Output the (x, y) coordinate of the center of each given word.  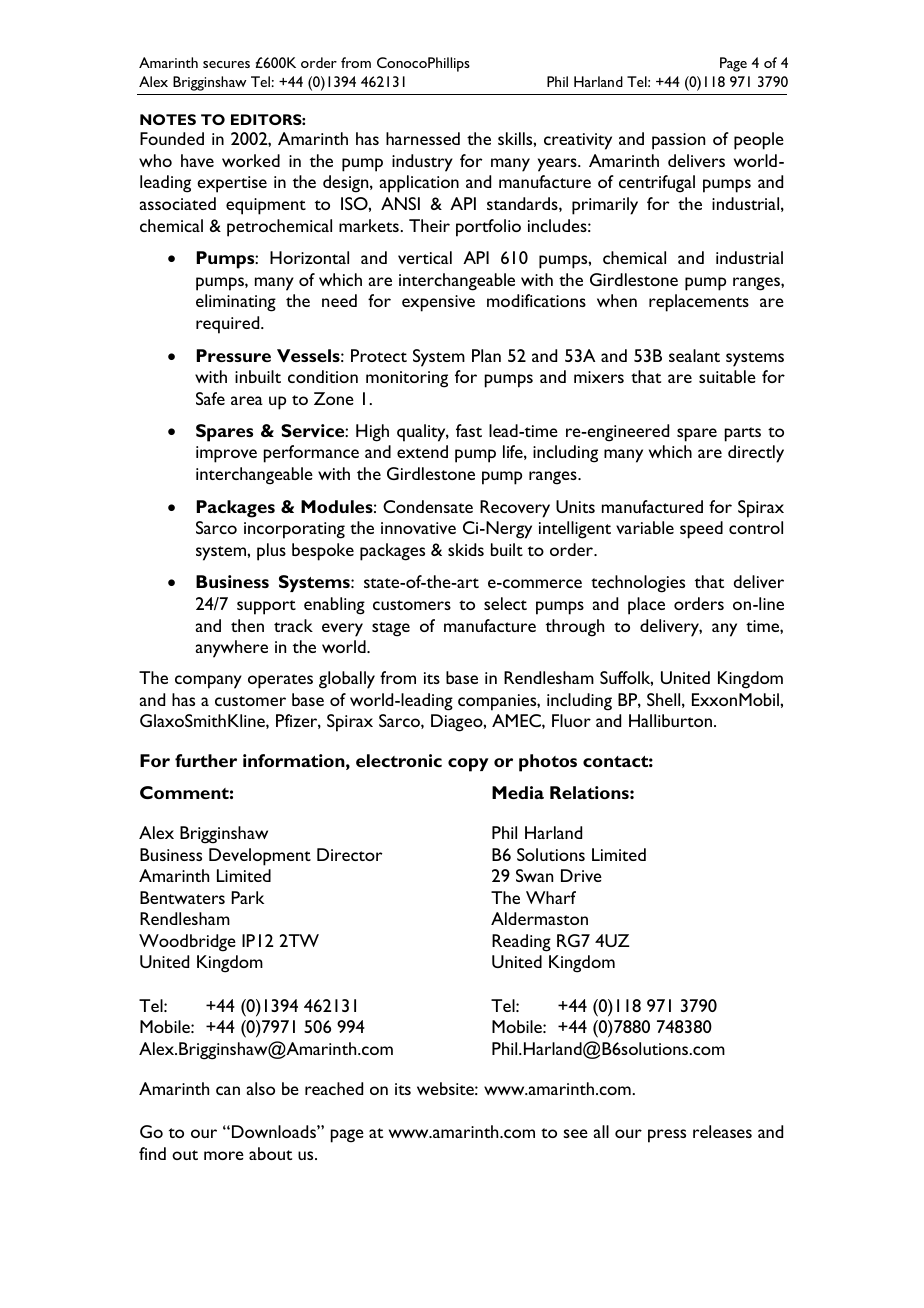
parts (743, 434)
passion (678, 141)
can (228, 1090)
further (206, 760)
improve (226, 454)
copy (468, 765)
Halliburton (670, 720)
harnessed (423, 138)
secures (226, 64)
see (575, 1133)
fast (469, 430)
